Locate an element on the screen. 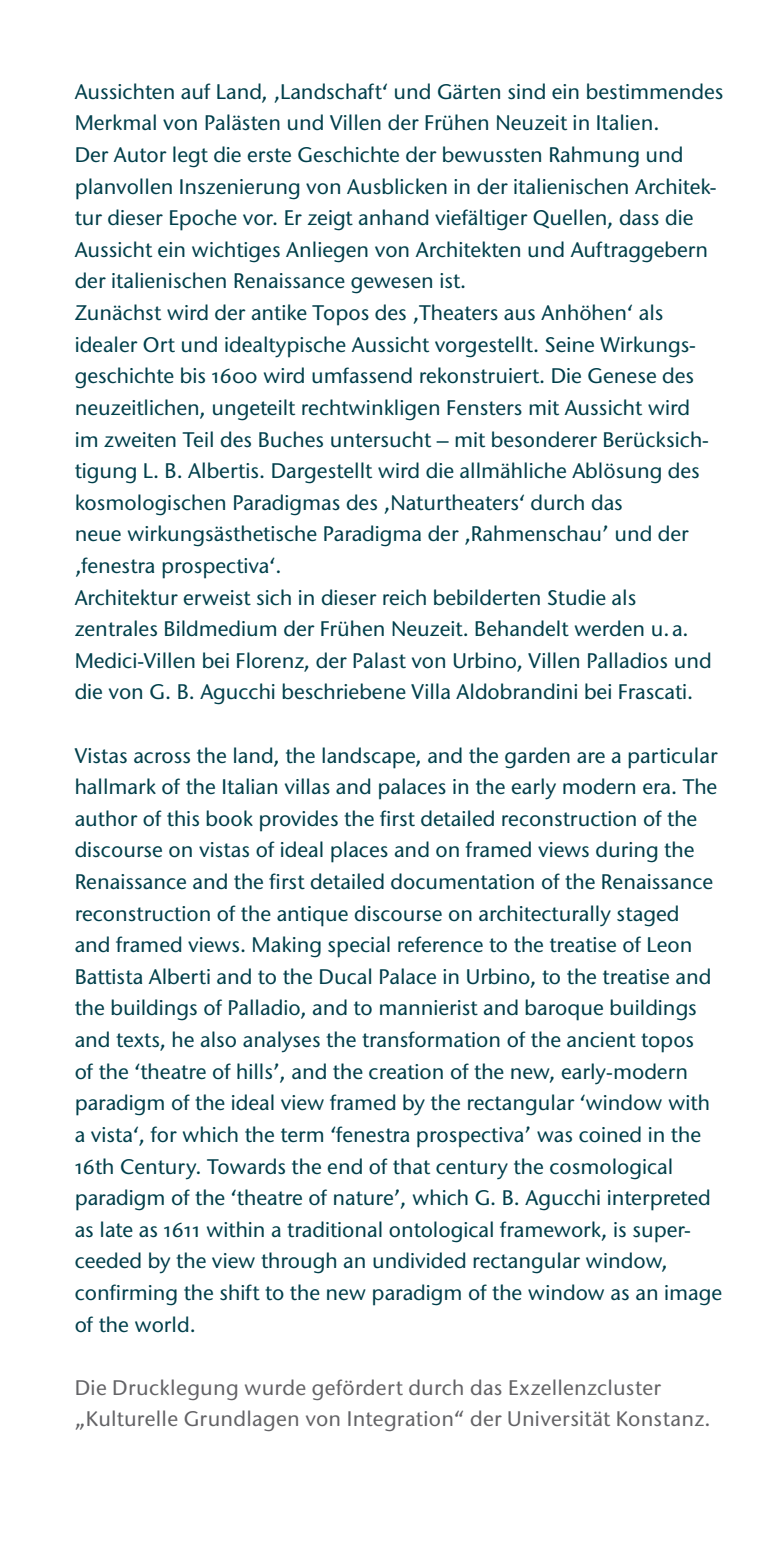 Image resolution: width=784 pixels, height=1568 pixels. reich is located at coordinates (404, 597).
